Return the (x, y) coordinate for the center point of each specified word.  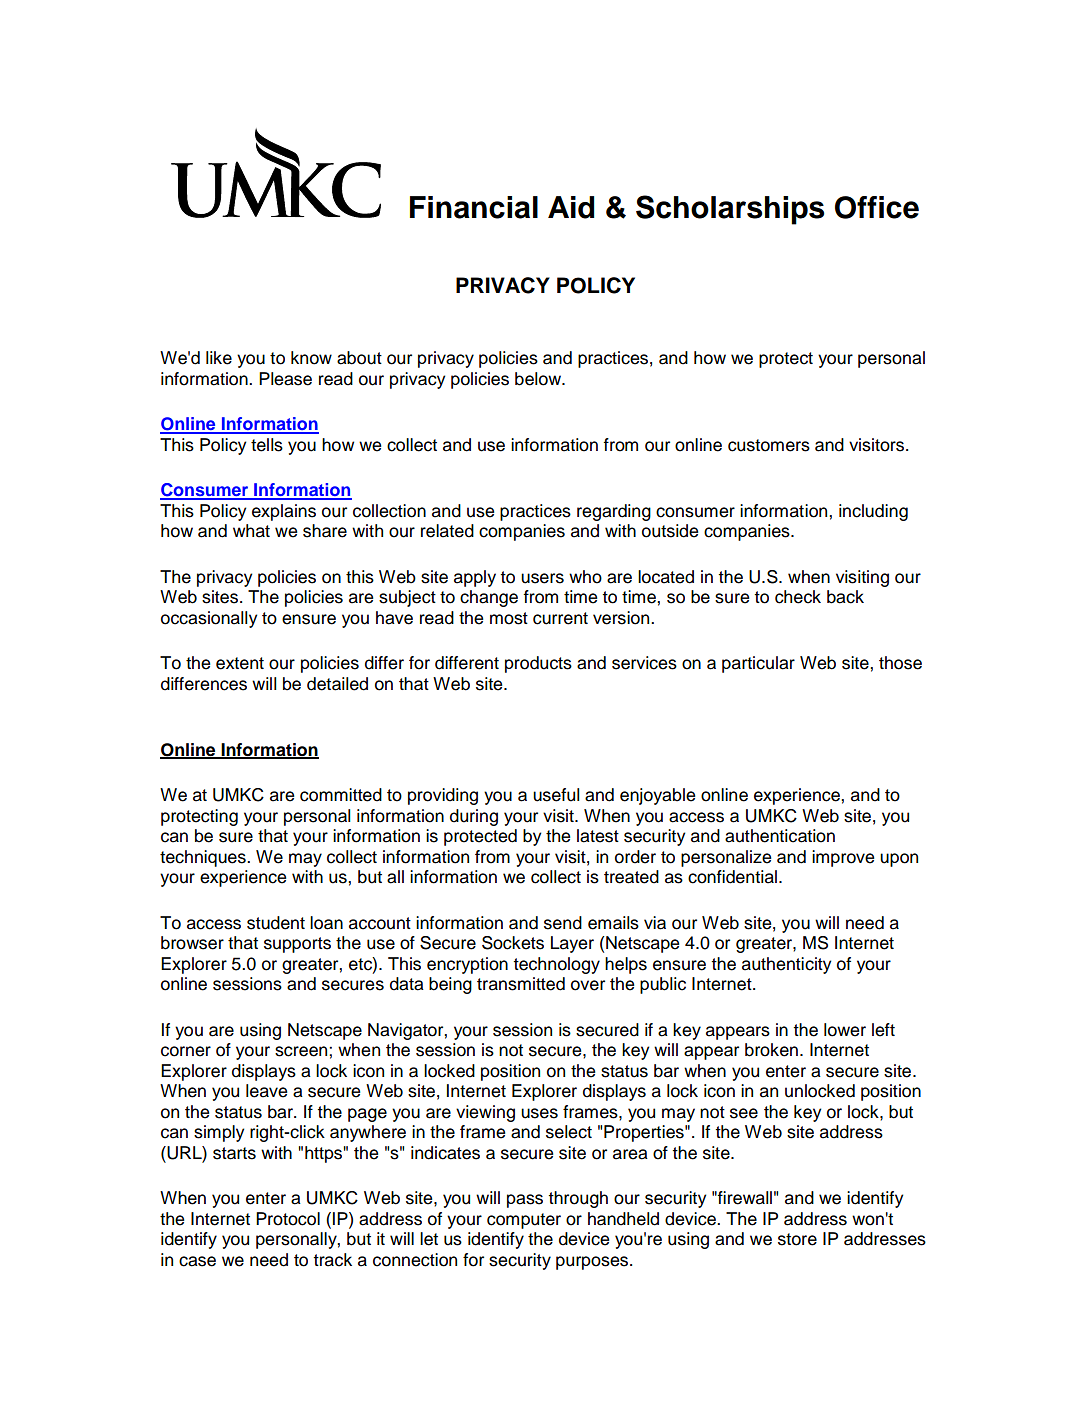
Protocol (288, 1219)
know (311, 358)
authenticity (786, 965)
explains (284, 512)
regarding (614, 512)
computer (524, 1221)
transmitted (521, 984)
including (873, 512)
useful (556, 795)
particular (758, 664)
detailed (337, 684)
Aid (571, 207)
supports (297, 945)
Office (877, 207)
